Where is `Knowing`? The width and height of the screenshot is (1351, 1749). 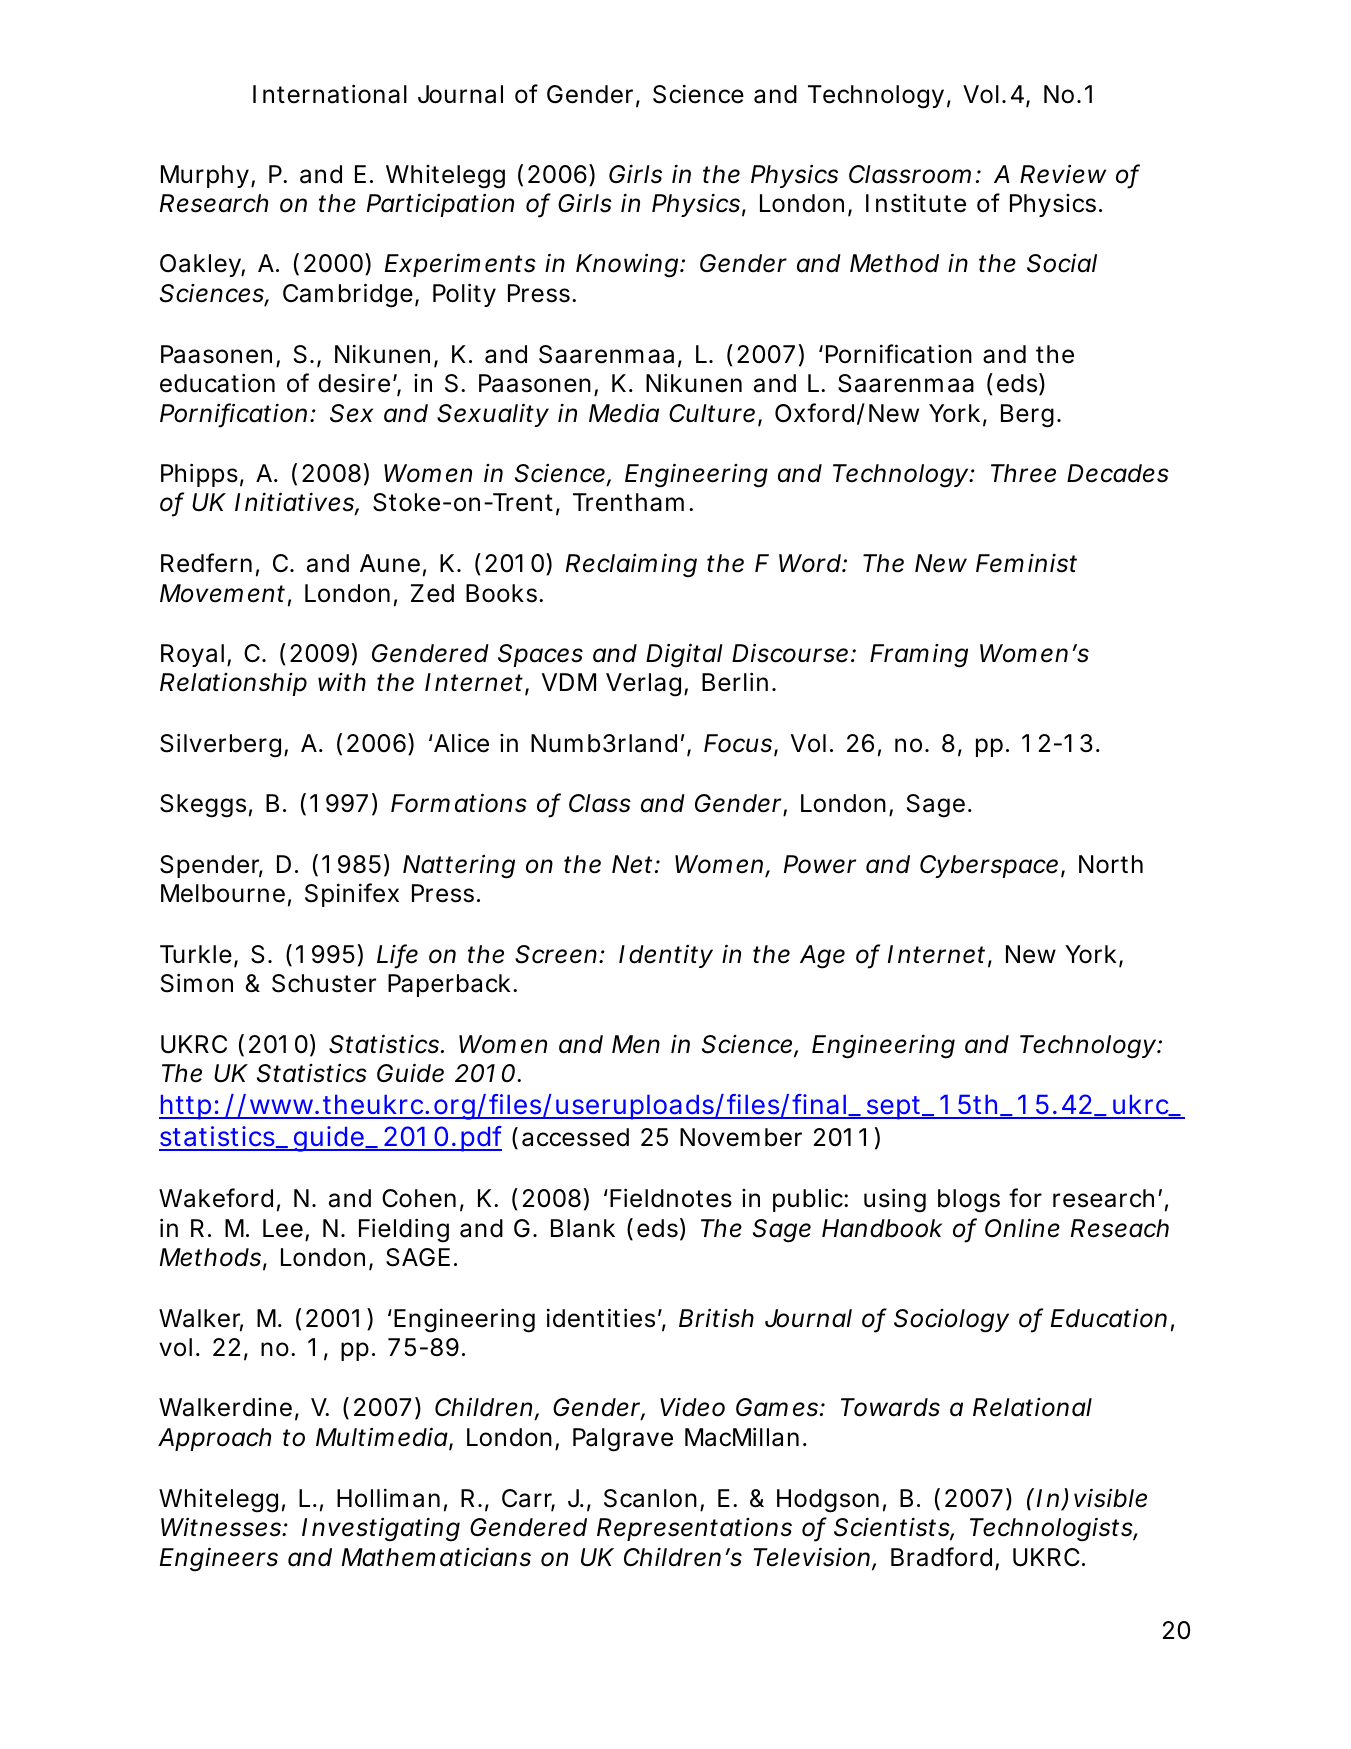
Knowing is located at coordinates (629, 266).
